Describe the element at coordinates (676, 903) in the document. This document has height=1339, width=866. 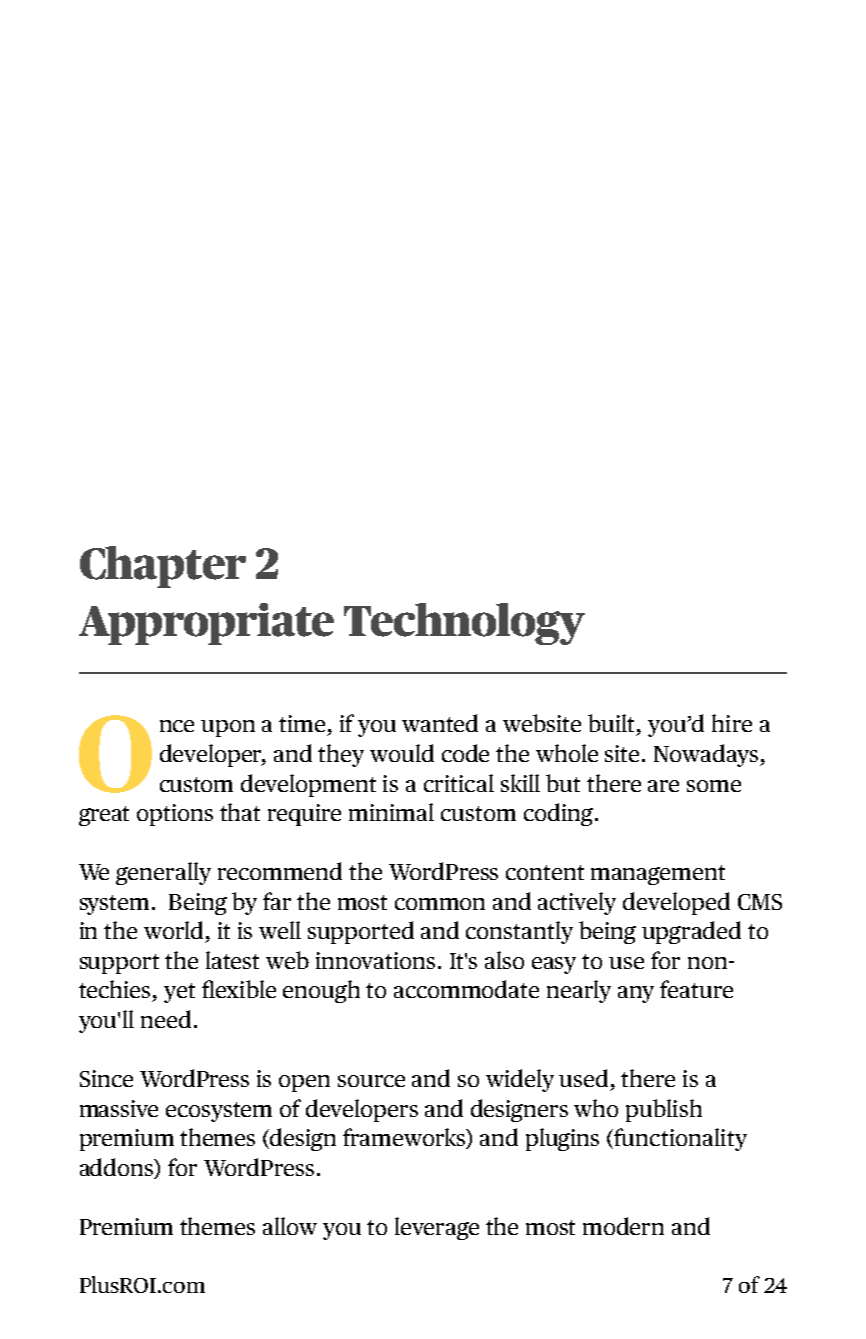
I see `developed` at that location.
